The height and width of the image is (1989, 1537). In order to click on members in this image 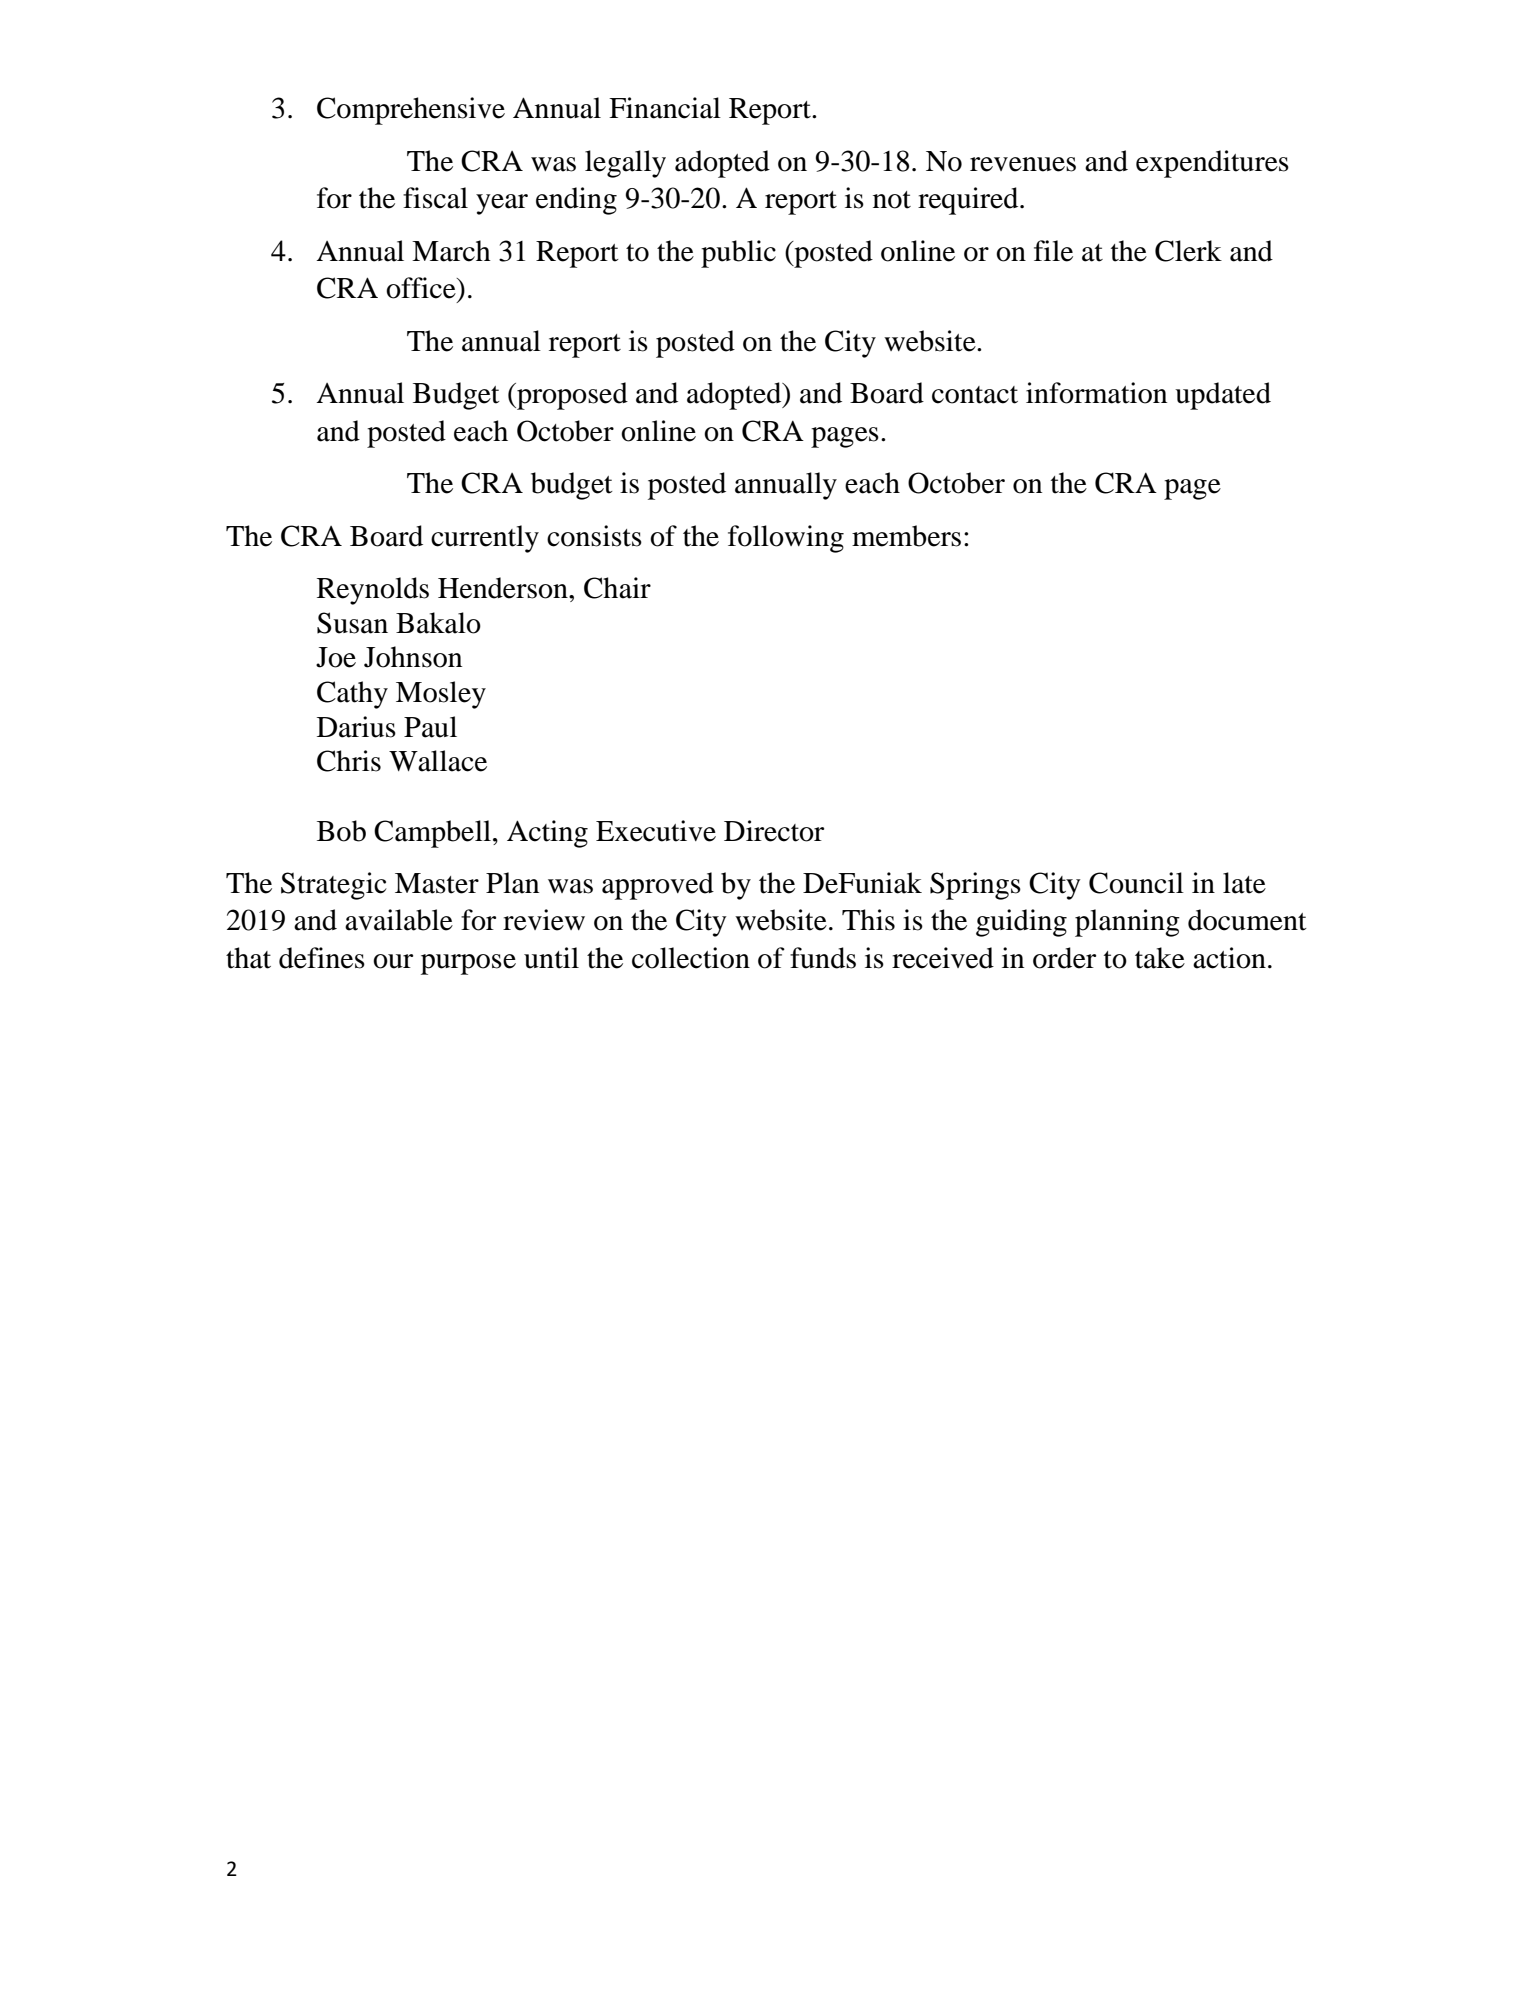, I will do `click(906, 536)`.
